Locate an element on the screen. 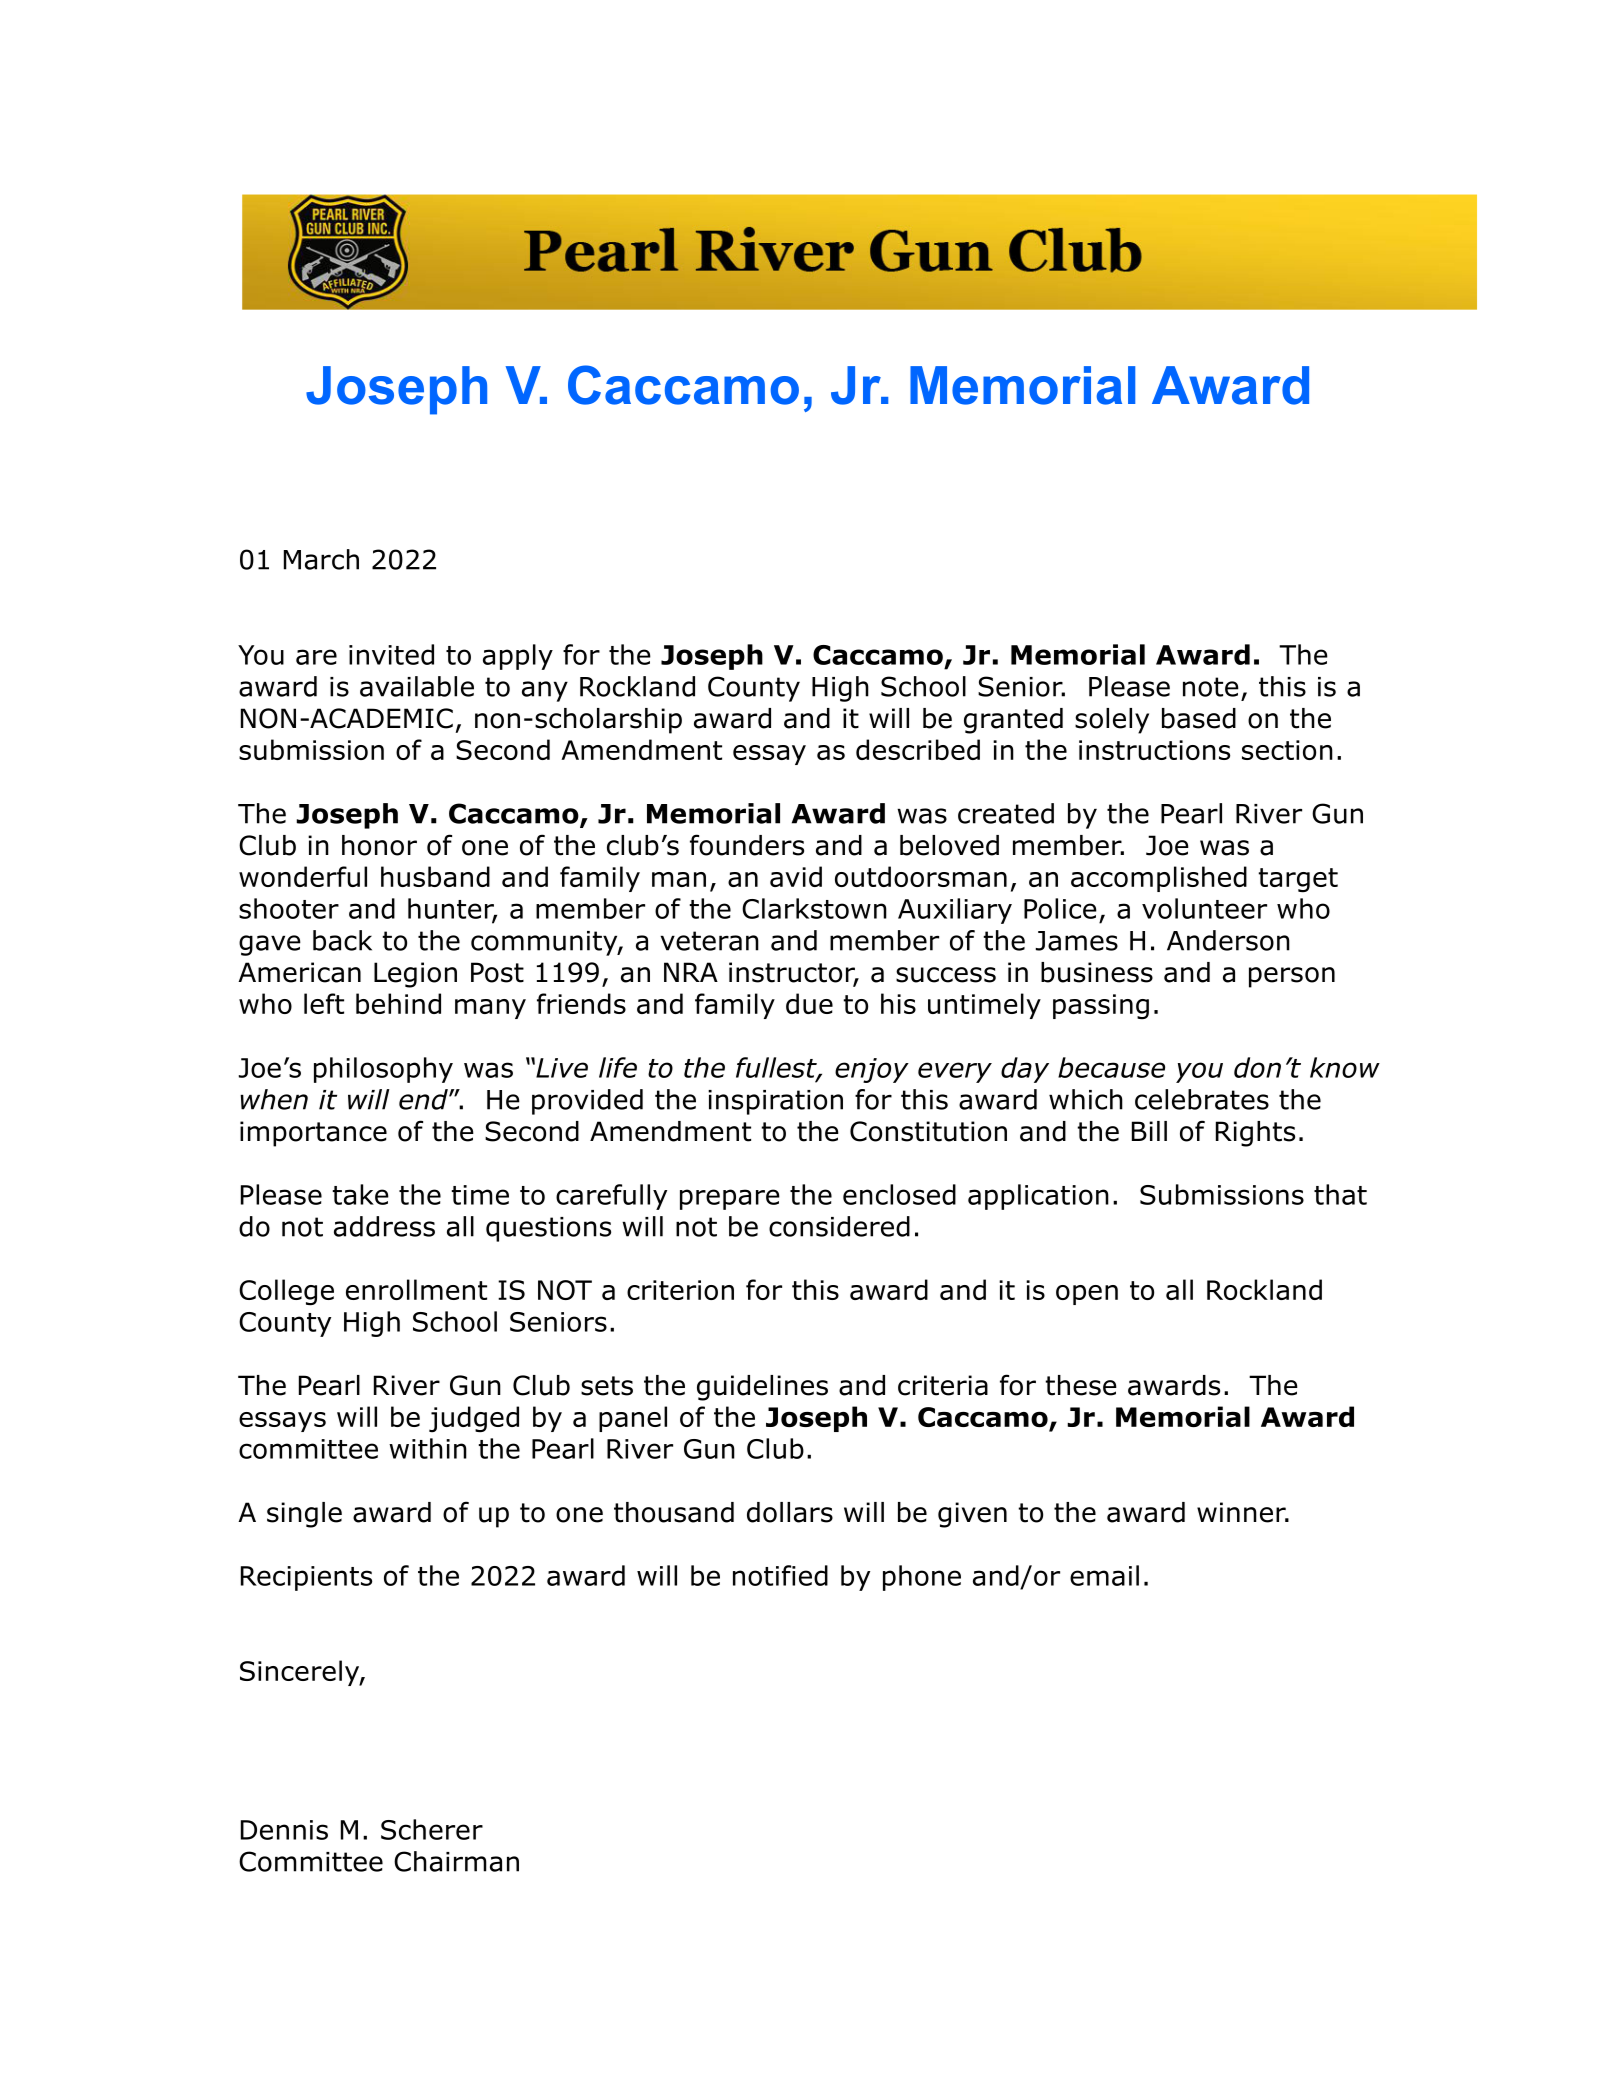  considered is located at coordinates (839, 1226).
